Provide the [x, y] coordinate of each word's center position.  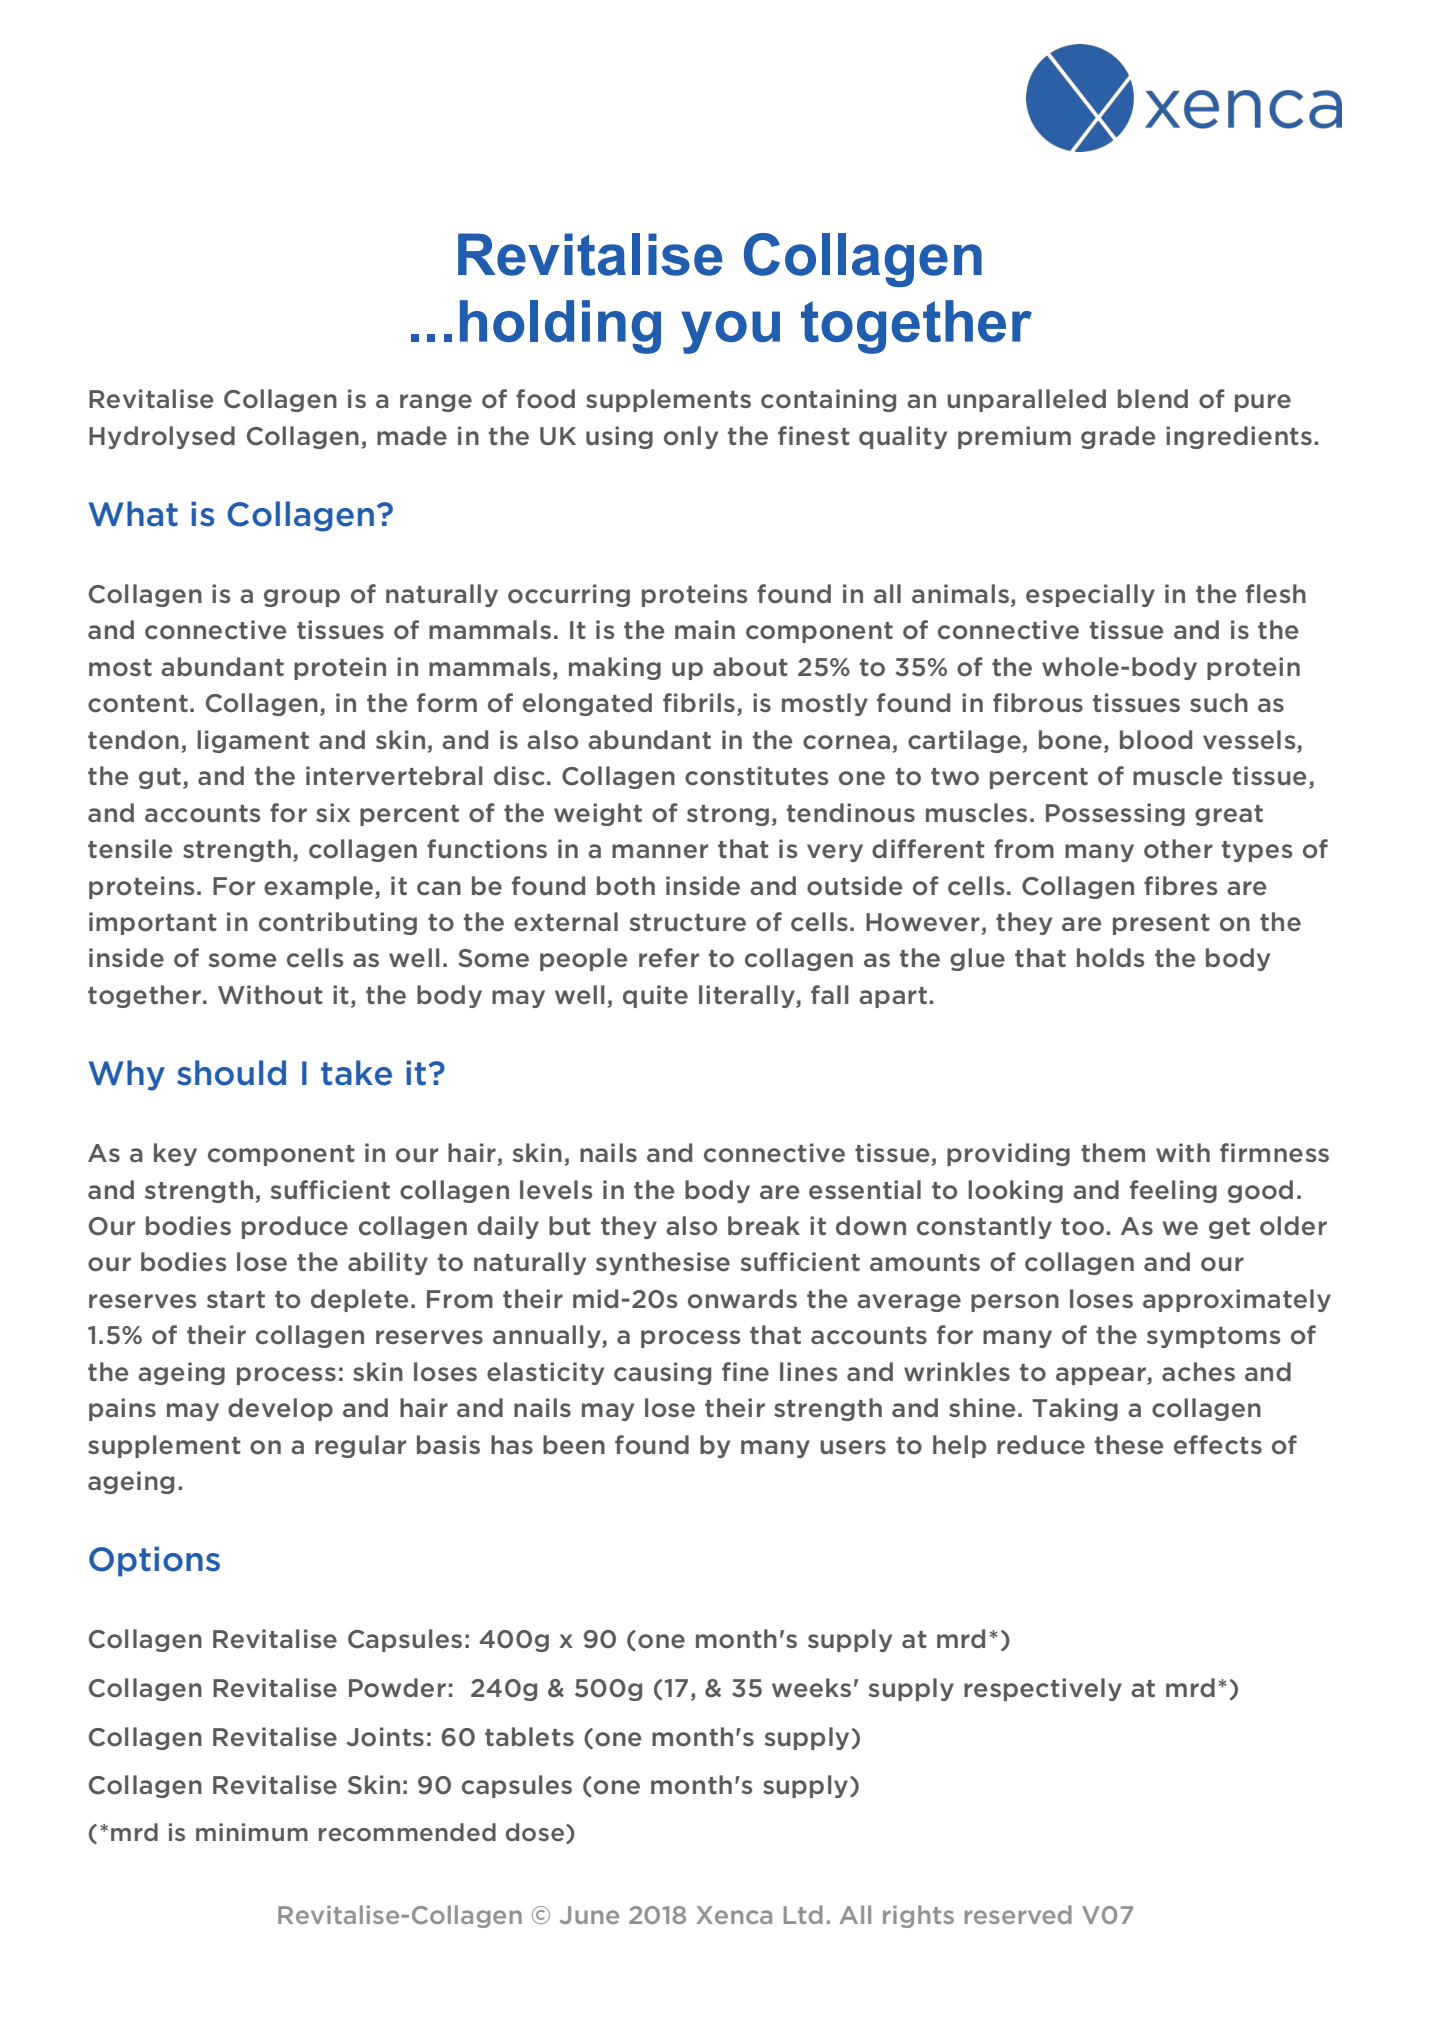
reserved [1018, 1914]
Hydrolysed [162, 437]
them [1113, 1153]
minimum [252, 1832]
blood [1156, 740]
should [231, 1073]
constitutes [756, 776]
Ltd [803, 1914]
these [1129, 1445]
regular [360, 1446]
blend [1153, 399]
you [730, 332]
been [574, 1445]
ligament [253, 741]
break [764, 1226]
